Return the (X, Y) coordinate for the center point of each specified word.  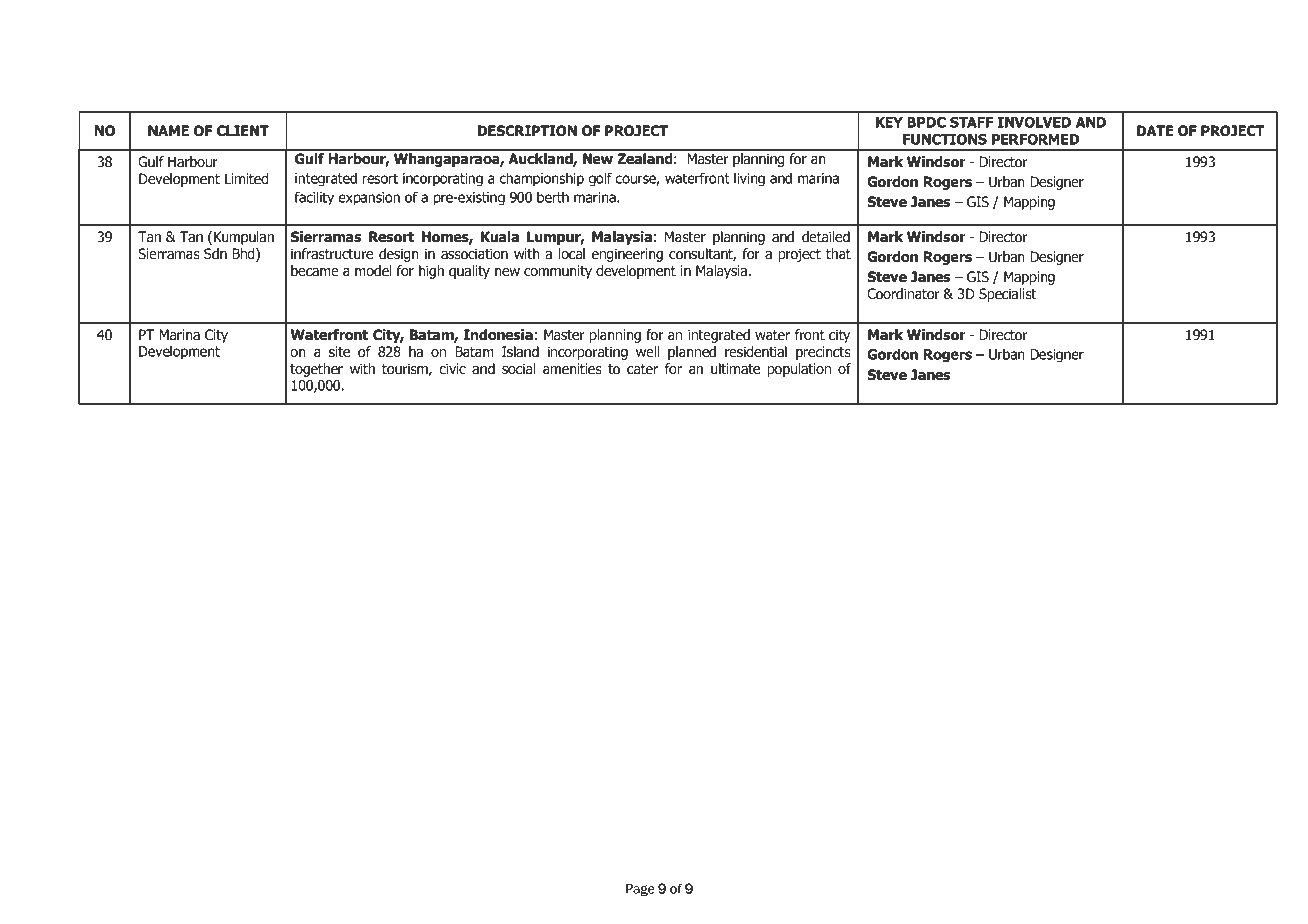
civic (452, 369)
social (518, 369)
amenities (572, 369)
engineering (627, 255)
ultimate (735, 369)
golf (600, 179)
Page (640, 890)
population (799, 370)
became (315, 271)
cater (642, 369)
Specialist (1008, 295)
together (316, 370)
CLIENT (243, 131)
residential (756, 352)
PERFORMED (1035, 139)
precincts (823, 353)
